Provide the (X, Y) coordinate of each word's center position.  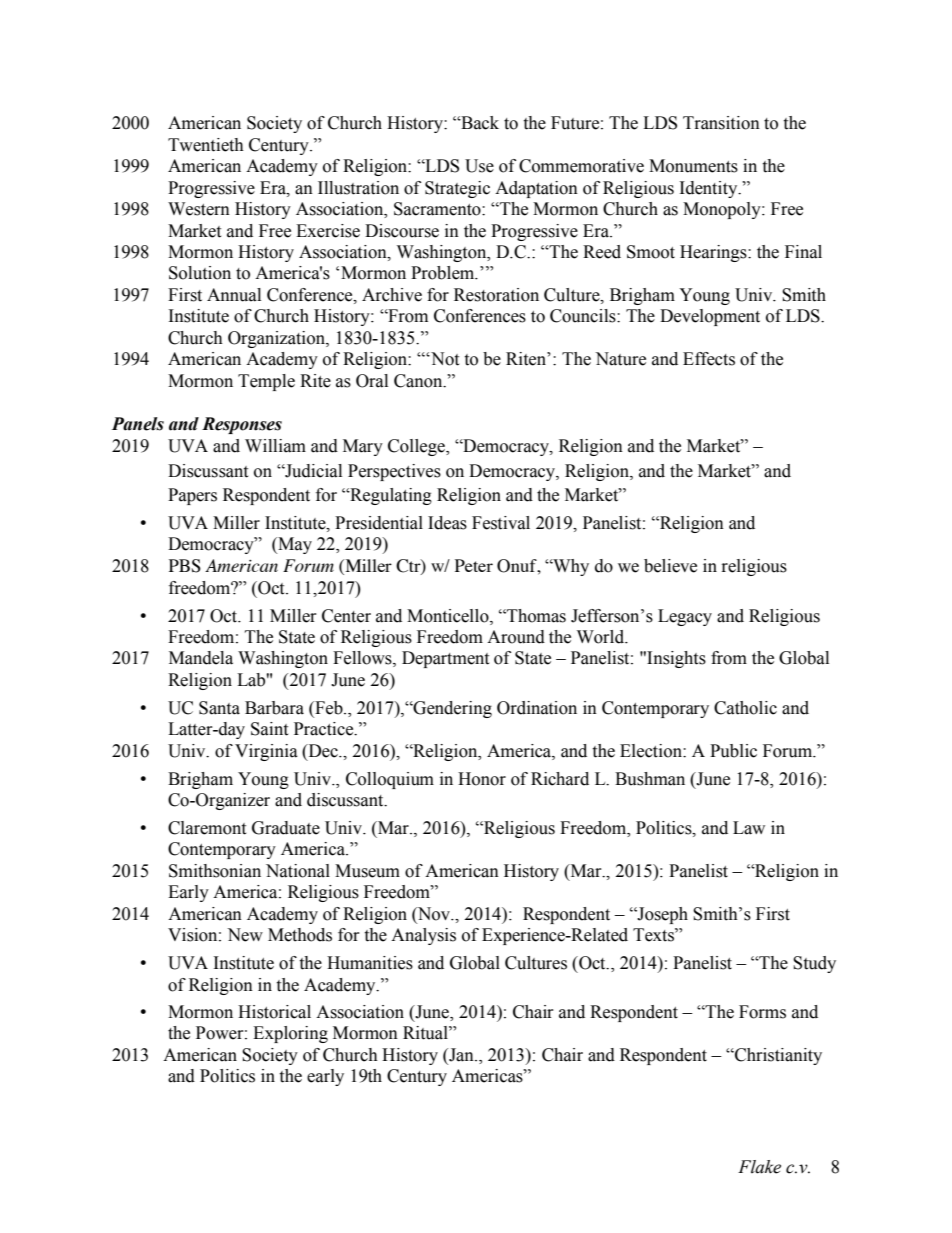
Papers (192, 496)
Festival (501, 523)
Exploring (290, 1034)
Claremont (207, 828)
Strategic (457, 189)
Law (749, 828)
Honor (482, 779)
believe (670, 566)
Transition (721, 123)
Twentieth (206, 145)
